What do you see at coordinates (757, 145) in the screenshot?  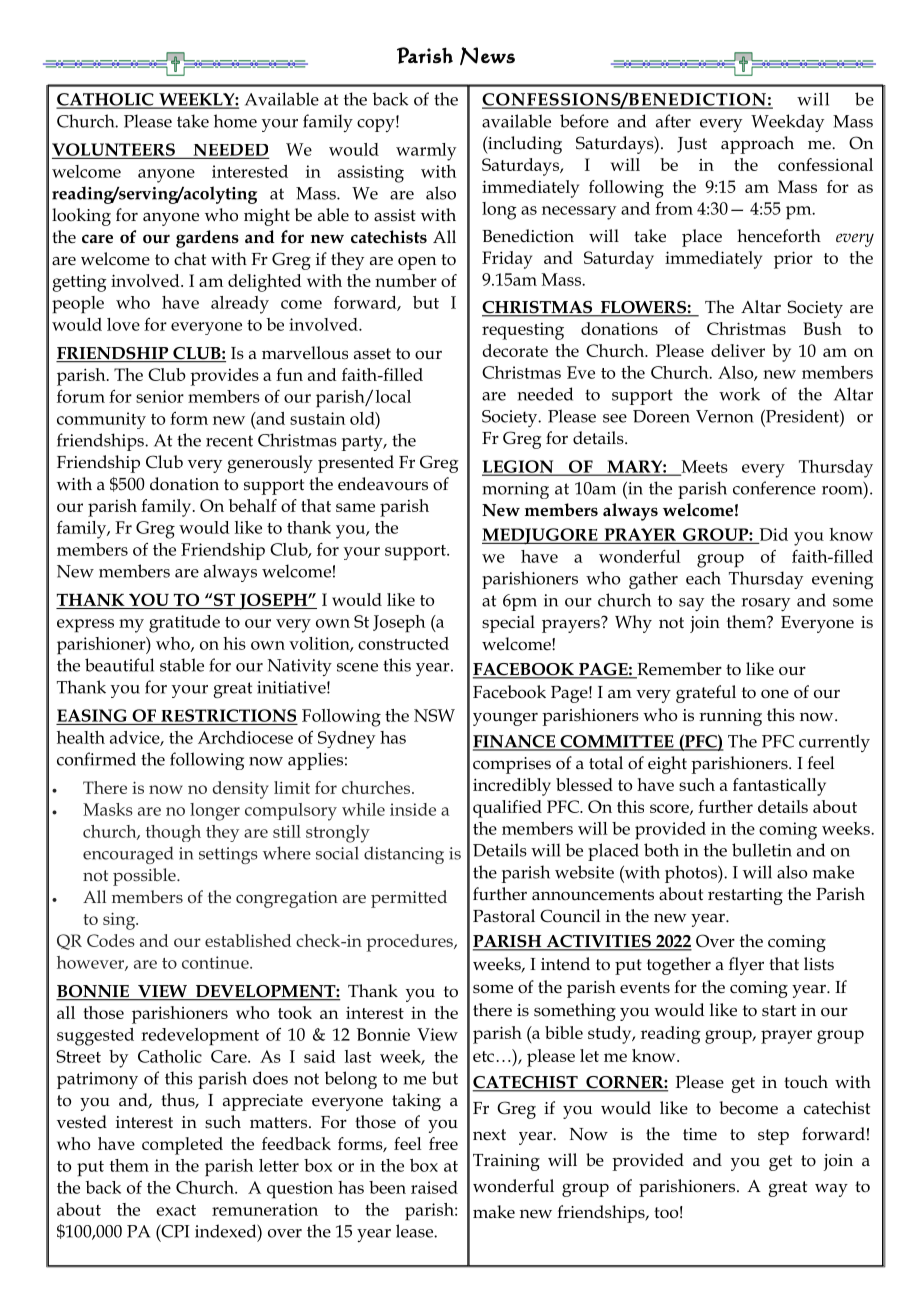 I see `approach` at bounding box center [757, 145].
